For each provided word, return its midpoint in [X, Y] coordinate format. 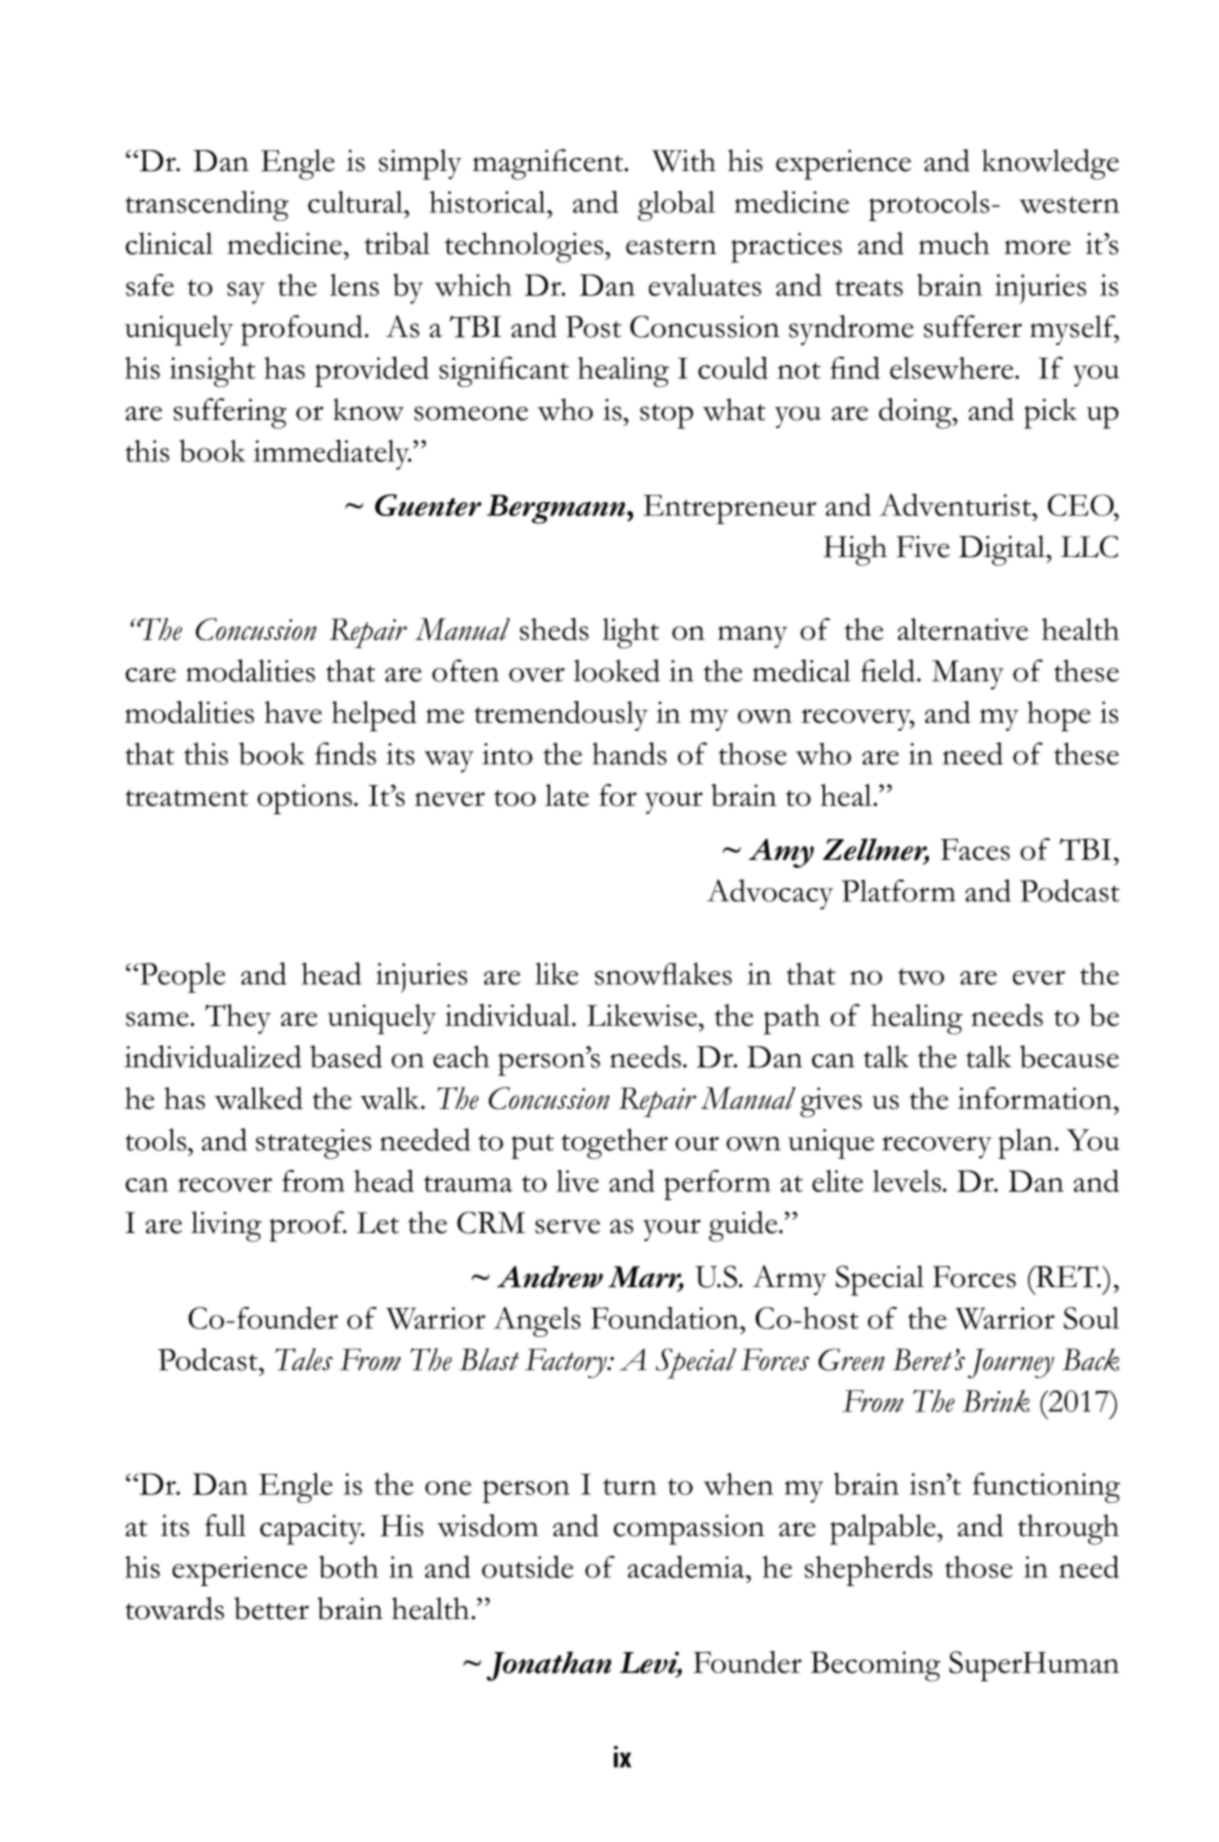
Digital [1003, 550]
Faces [975, 849]
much [954, 243]
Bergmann [557, 509]
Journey [1011, 1364]
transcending [207, 206]
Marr [646, 1278]
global [676, 206]
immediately [332, 454]
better [271, 1608]
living [226, 1226]
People [181, 978]
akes [704, 973]
